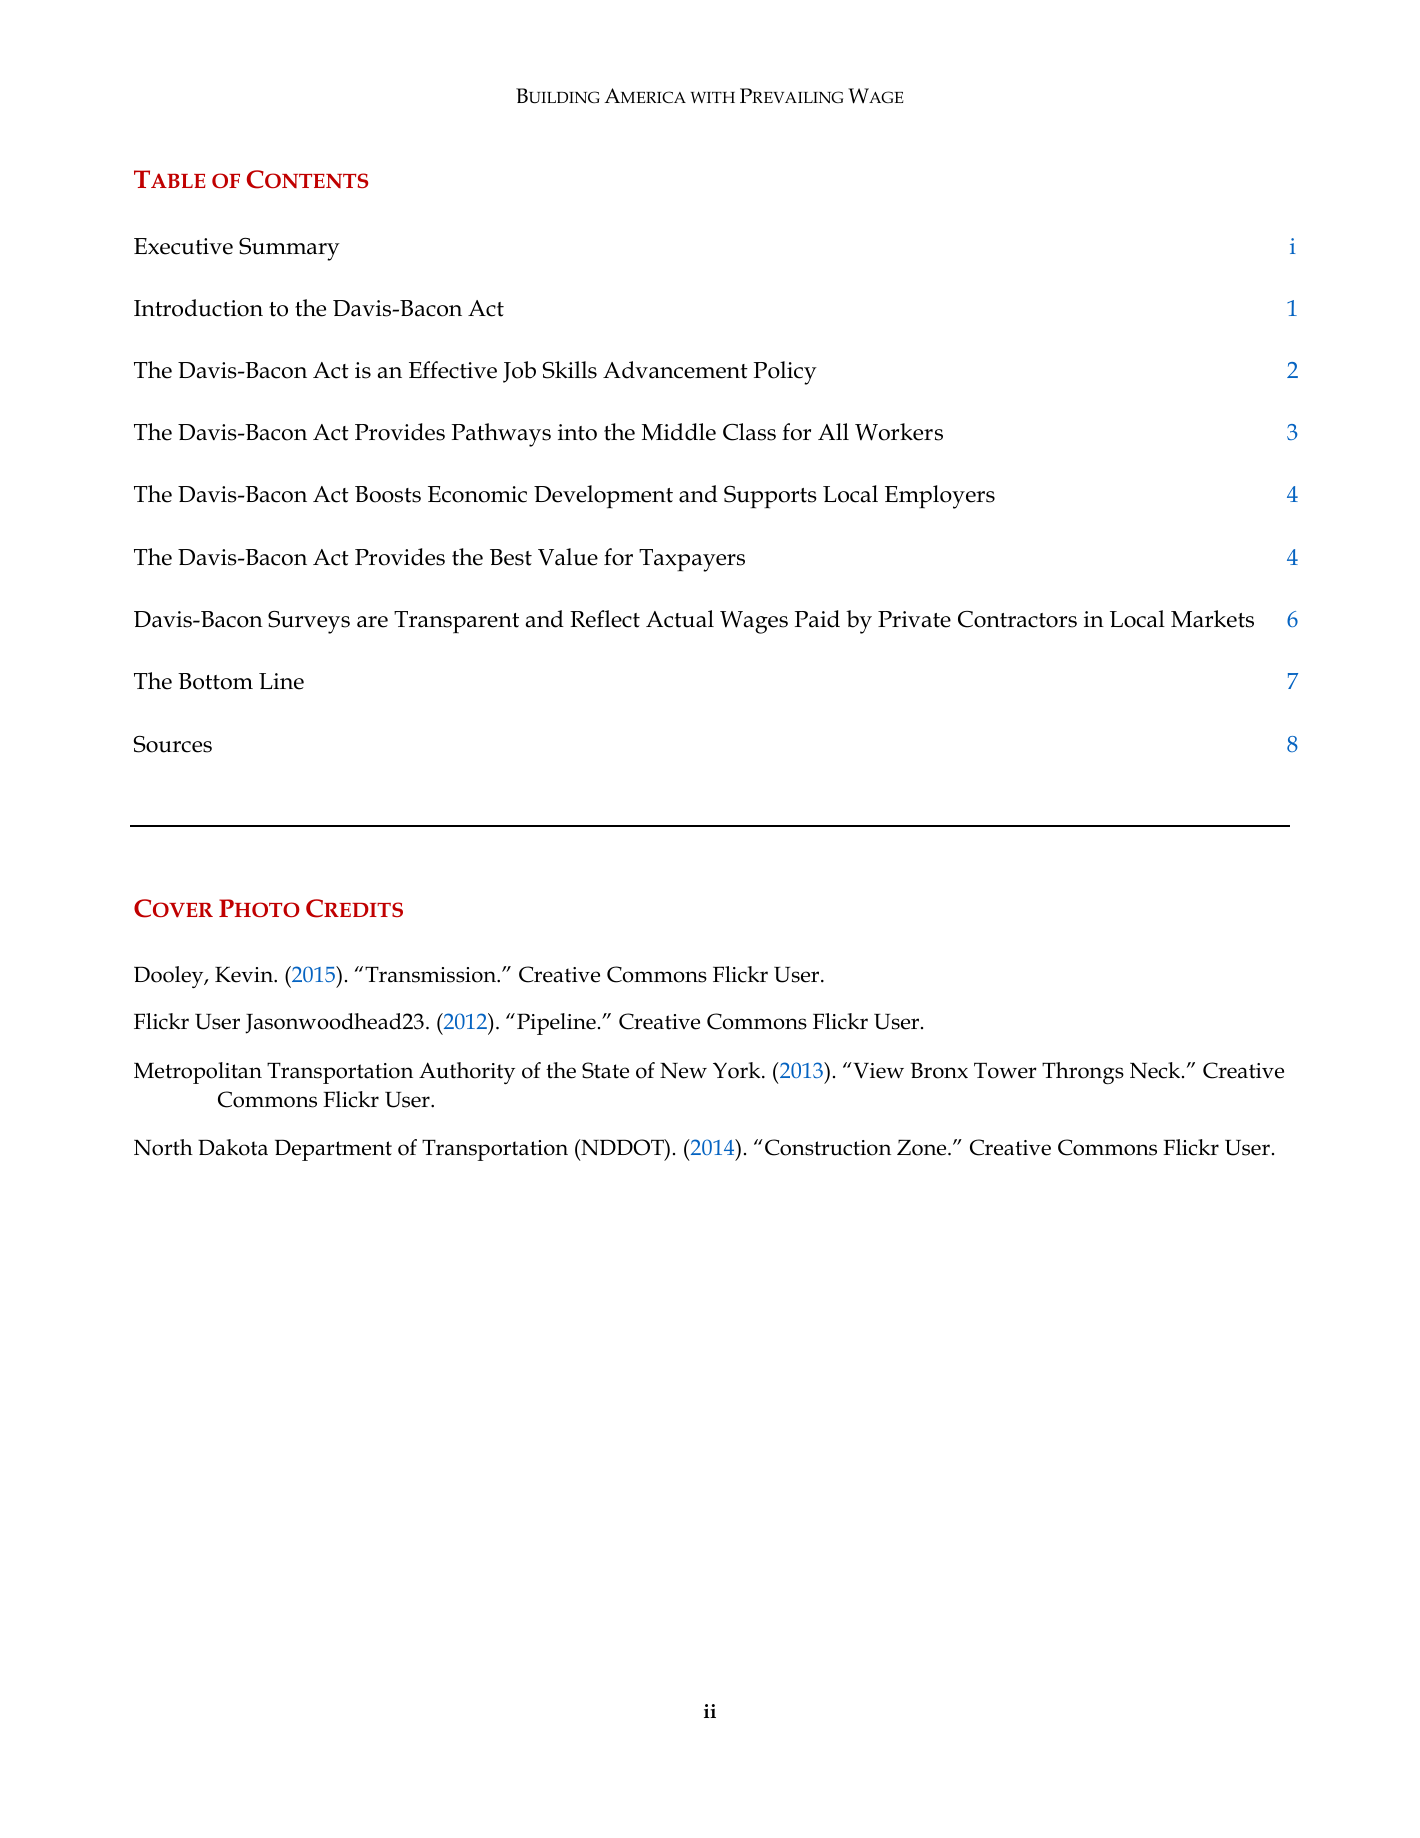 This image has height=1838, width=1420. I want to click on WITH, so click(712, 97).
